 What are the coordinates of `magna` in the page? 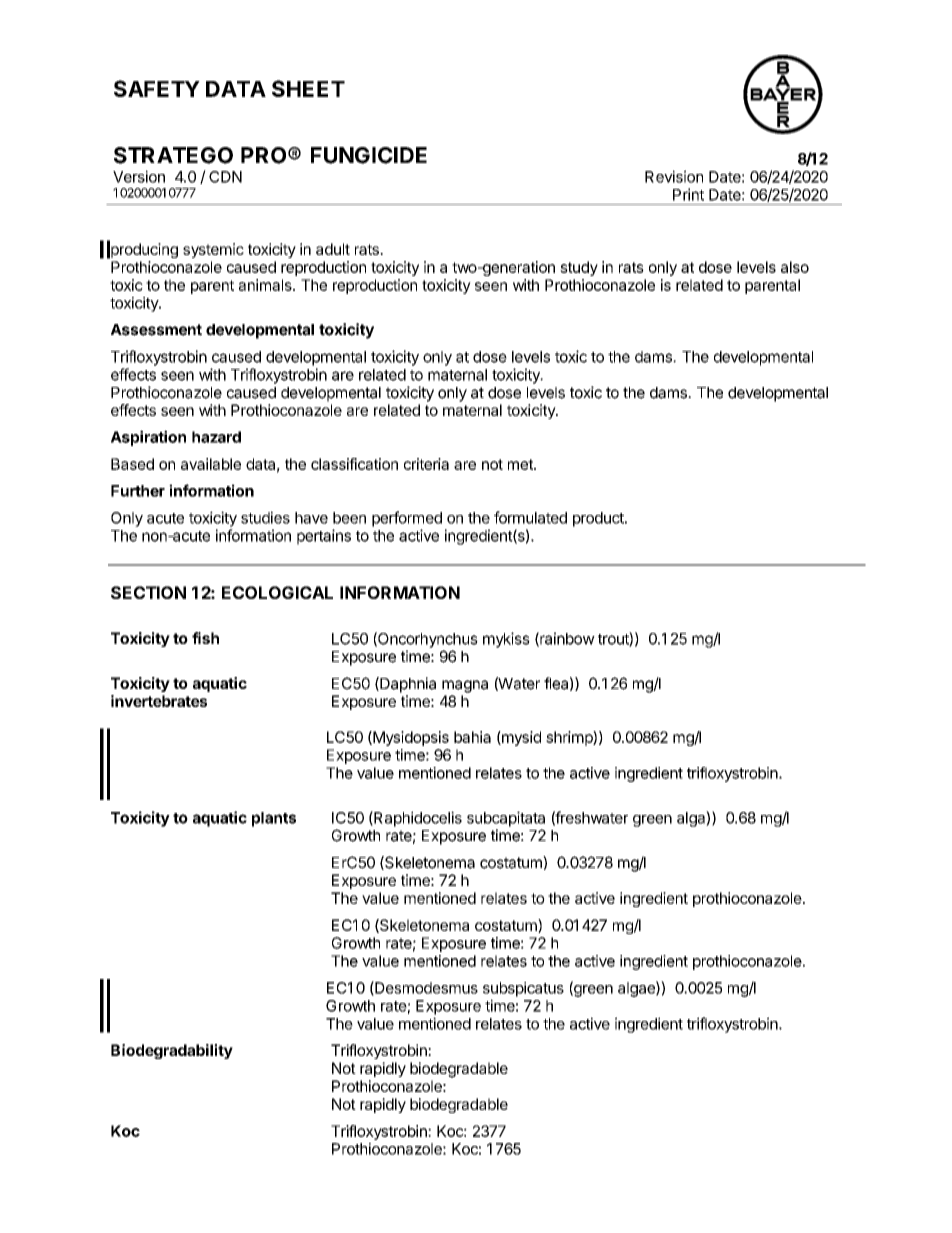 It's located at (465, 686).
